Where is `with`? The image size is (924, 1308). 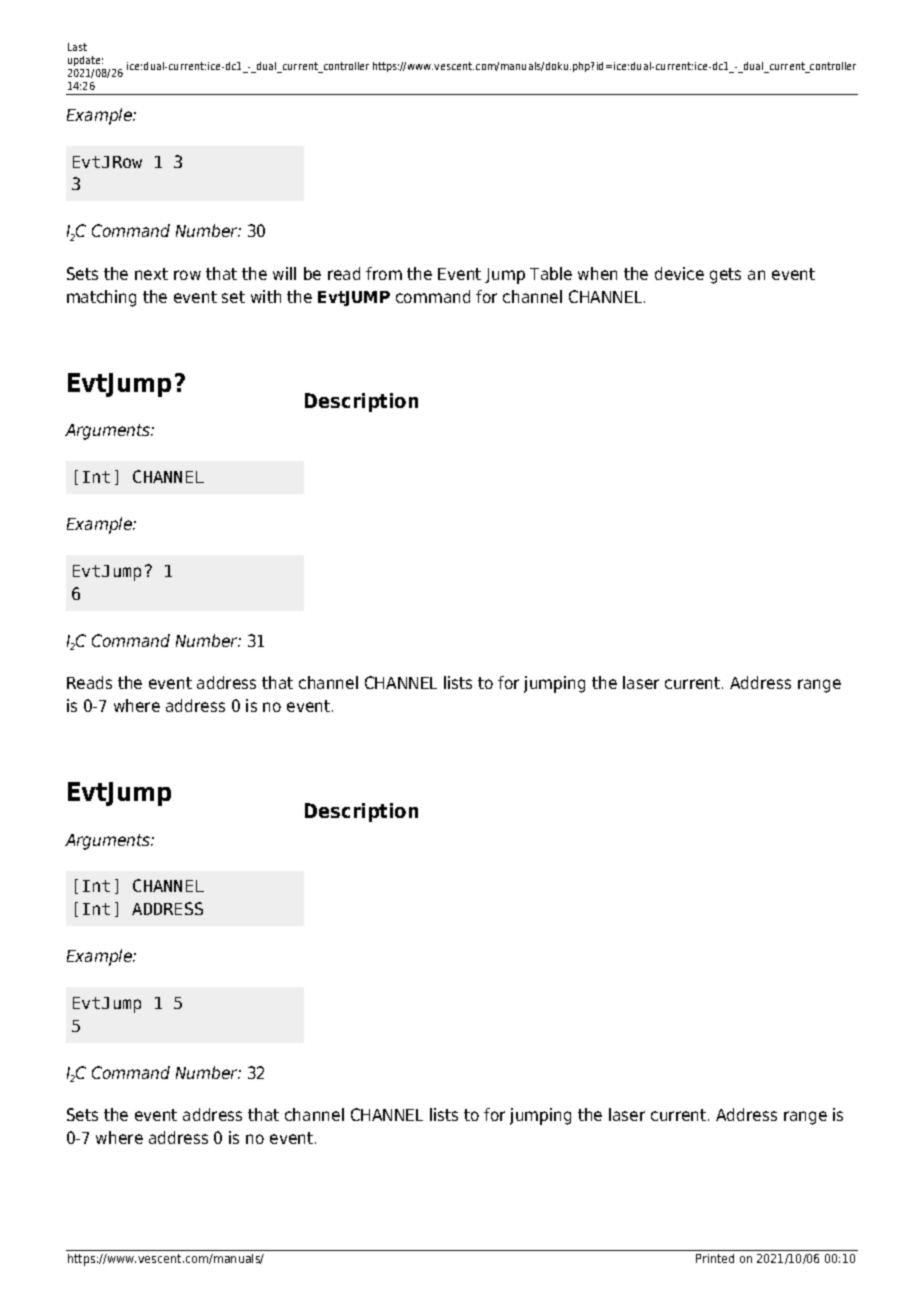
with is located at coordinates (266, 296).
